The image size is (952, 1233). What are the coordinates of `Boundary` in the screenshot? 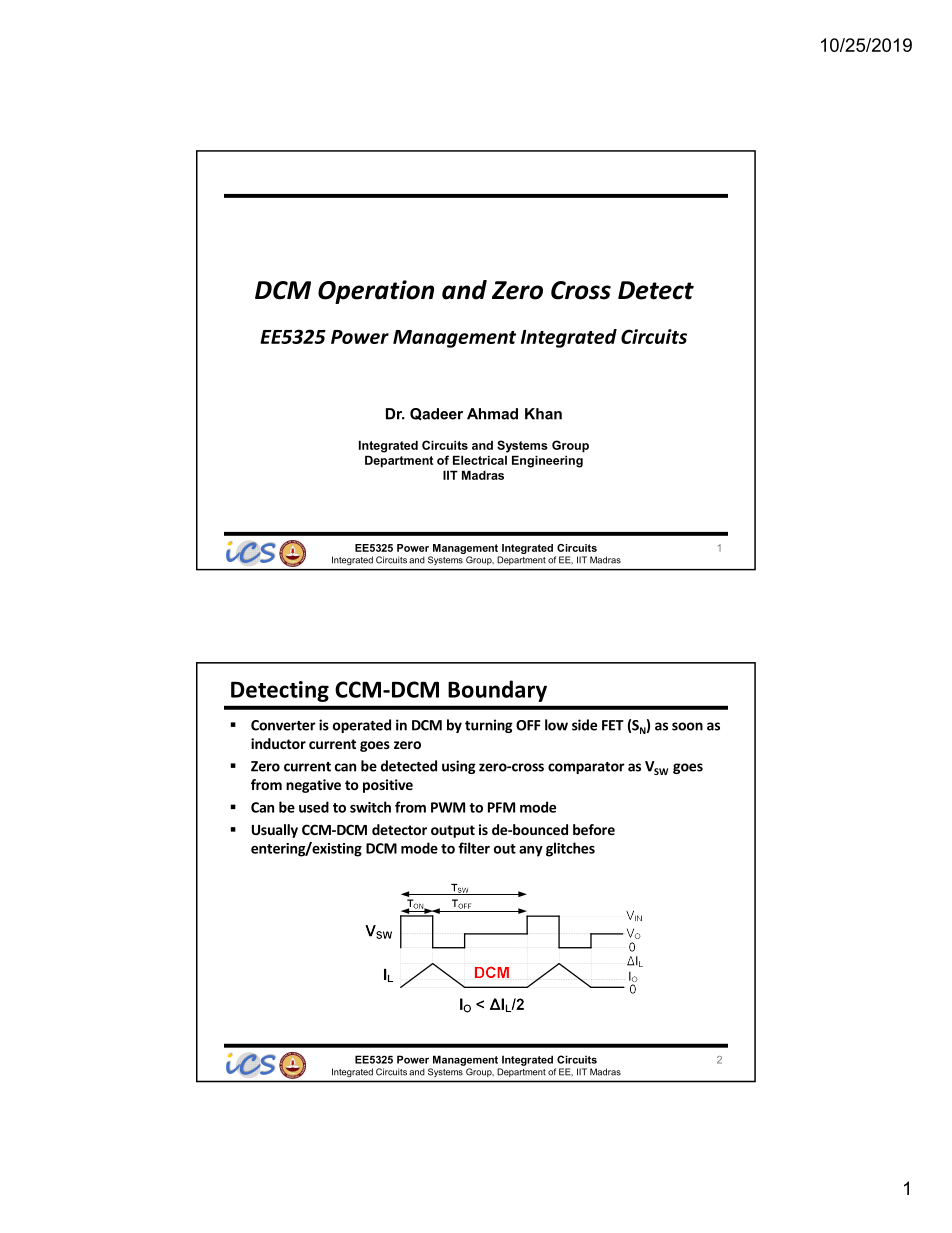 It's located at (497, 691).
